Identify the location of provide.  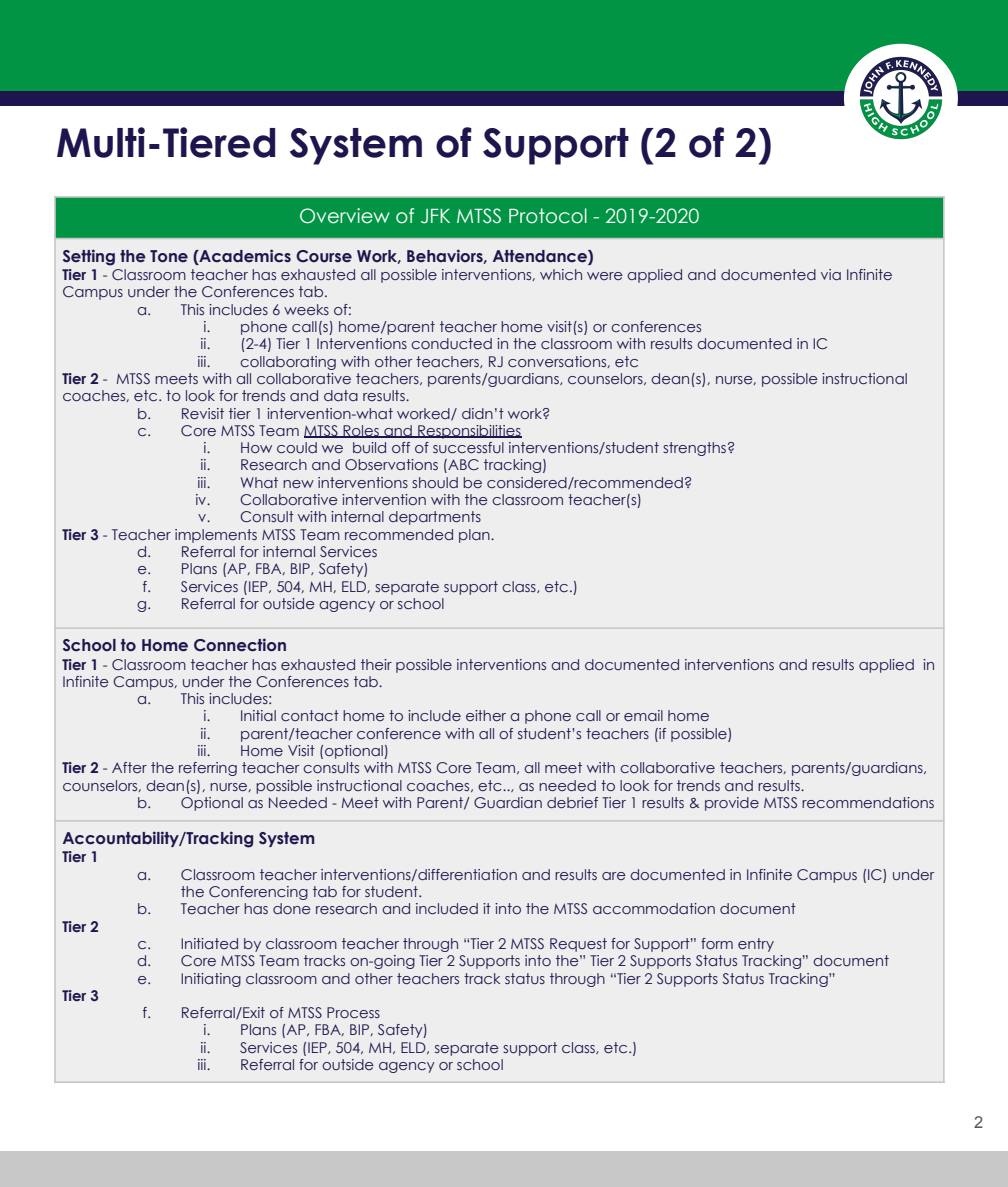
(732, 804).
